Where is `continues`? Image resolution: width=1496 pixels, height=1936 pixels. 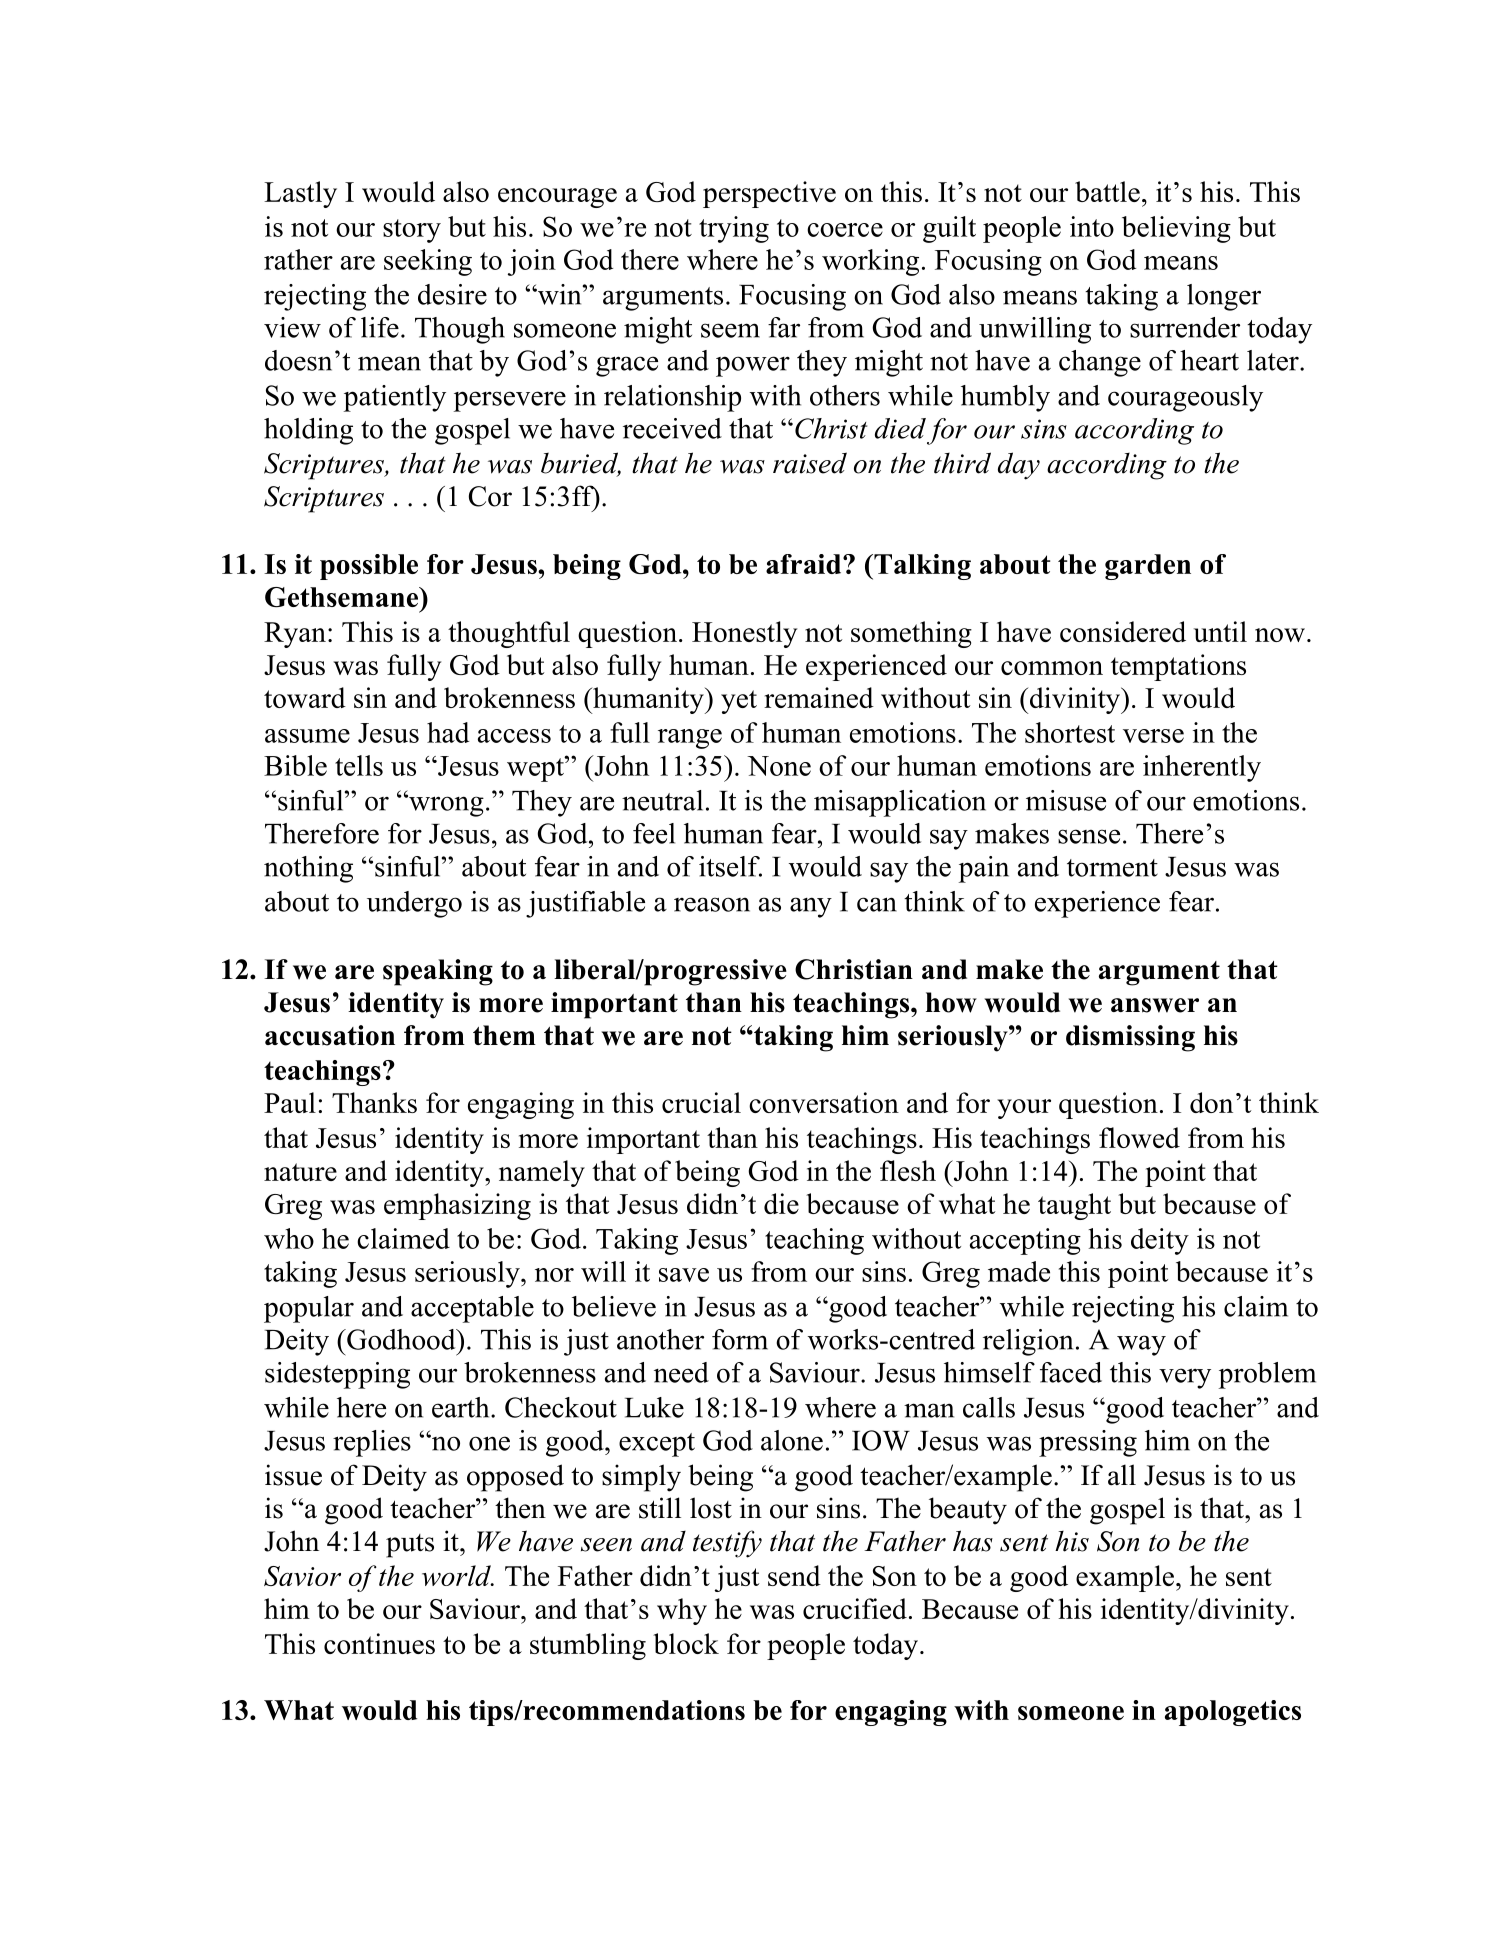
continues is located at coordinates (379, 1643).
